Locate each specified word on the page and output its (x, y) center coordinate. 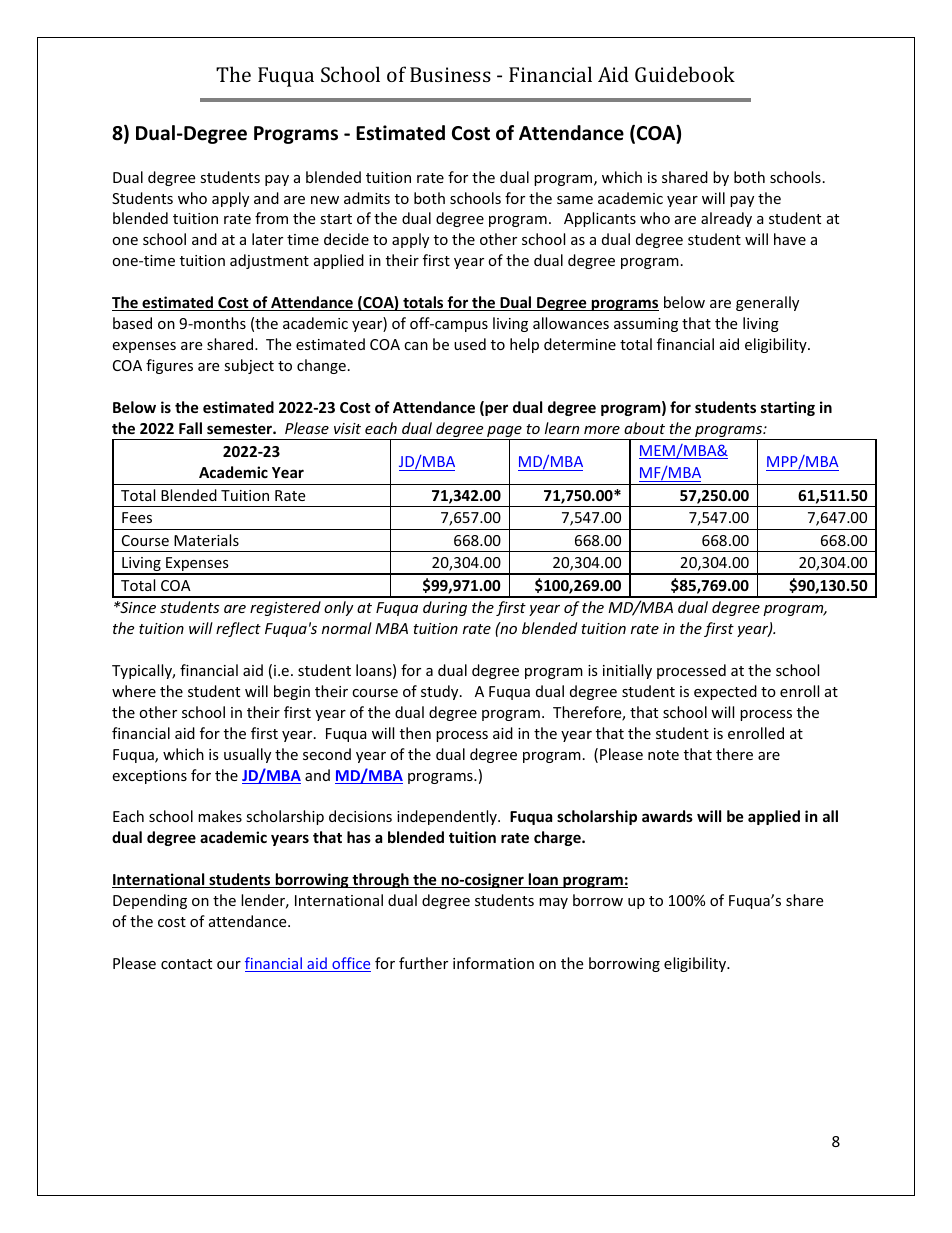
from (271, 218)
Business (450, 74)
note (663, 755)
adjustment (269, 261)
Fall (190, 428)
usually (247, 755)
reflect (238, 629)
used (470, 344)
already (726, 219)
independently (448, 817)
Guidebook (685, 74)
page (504, 433)
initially (627, 671)
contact (186, 964)
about (644, 428)
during (445, 608)
